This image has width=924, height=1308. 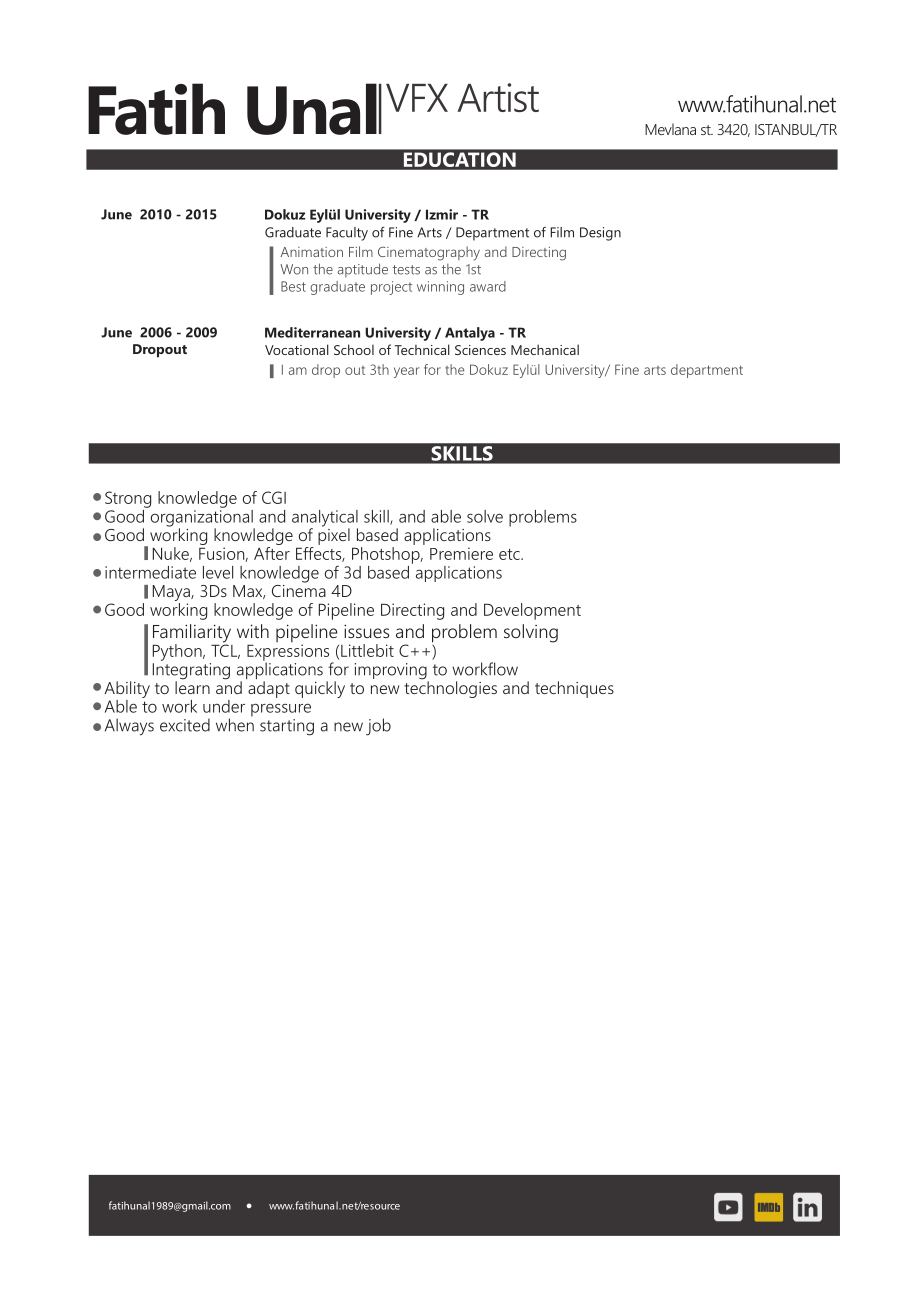 I want to click on pixel, so click(x=334, y=535).
